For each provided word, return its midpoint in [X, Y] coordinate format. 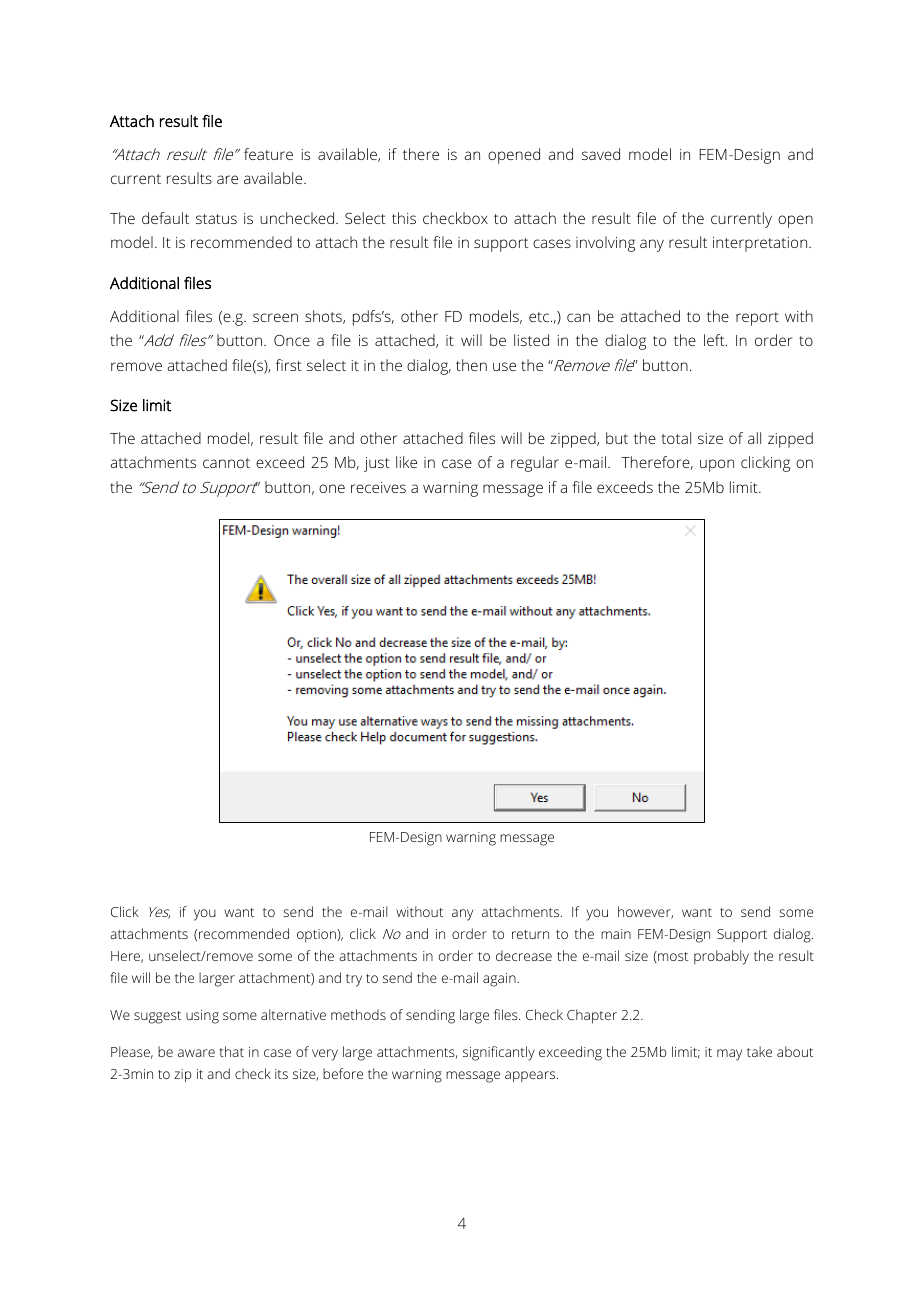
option [317, 935]
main [616, 934]
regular [535, 464]
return [530, 934]
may [729, 1055]
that [232, 1051]
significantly [499, 1053]
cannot [226, 463]
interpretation [761, 244]
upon [717, 465]
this [404, 218]
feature [268, 154]
